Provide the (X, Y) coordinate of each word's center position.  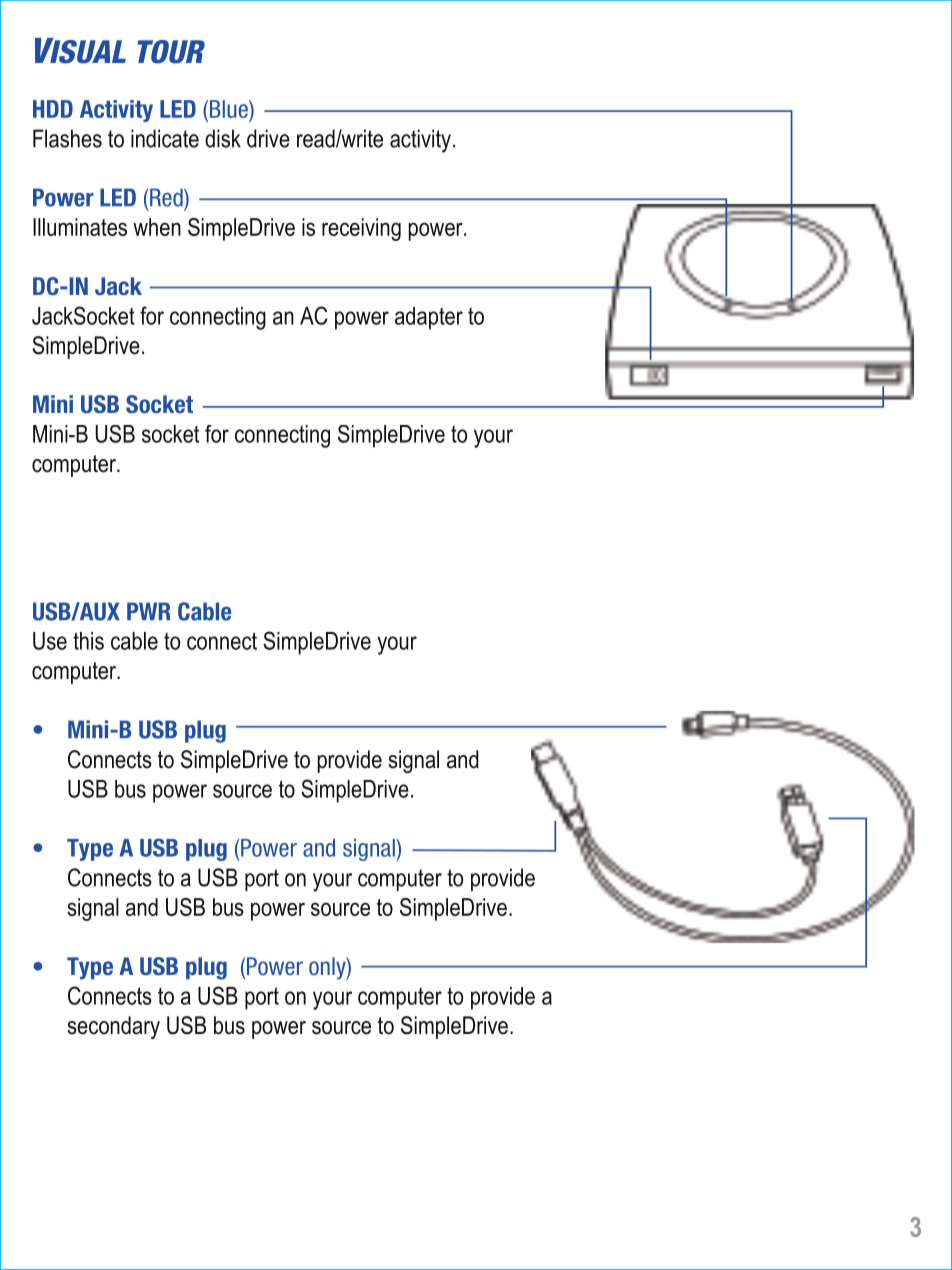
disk (223, 138)
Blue (228, 110)
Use (50, 641)
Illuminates (80, 227)
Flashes (67, 138)
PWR (148, 611)
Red (167, 197)
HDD (53, 109)
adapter (429, 318)
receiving (361, 229)
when (157, 227)
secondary (113, 1027)
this (88, 641)
